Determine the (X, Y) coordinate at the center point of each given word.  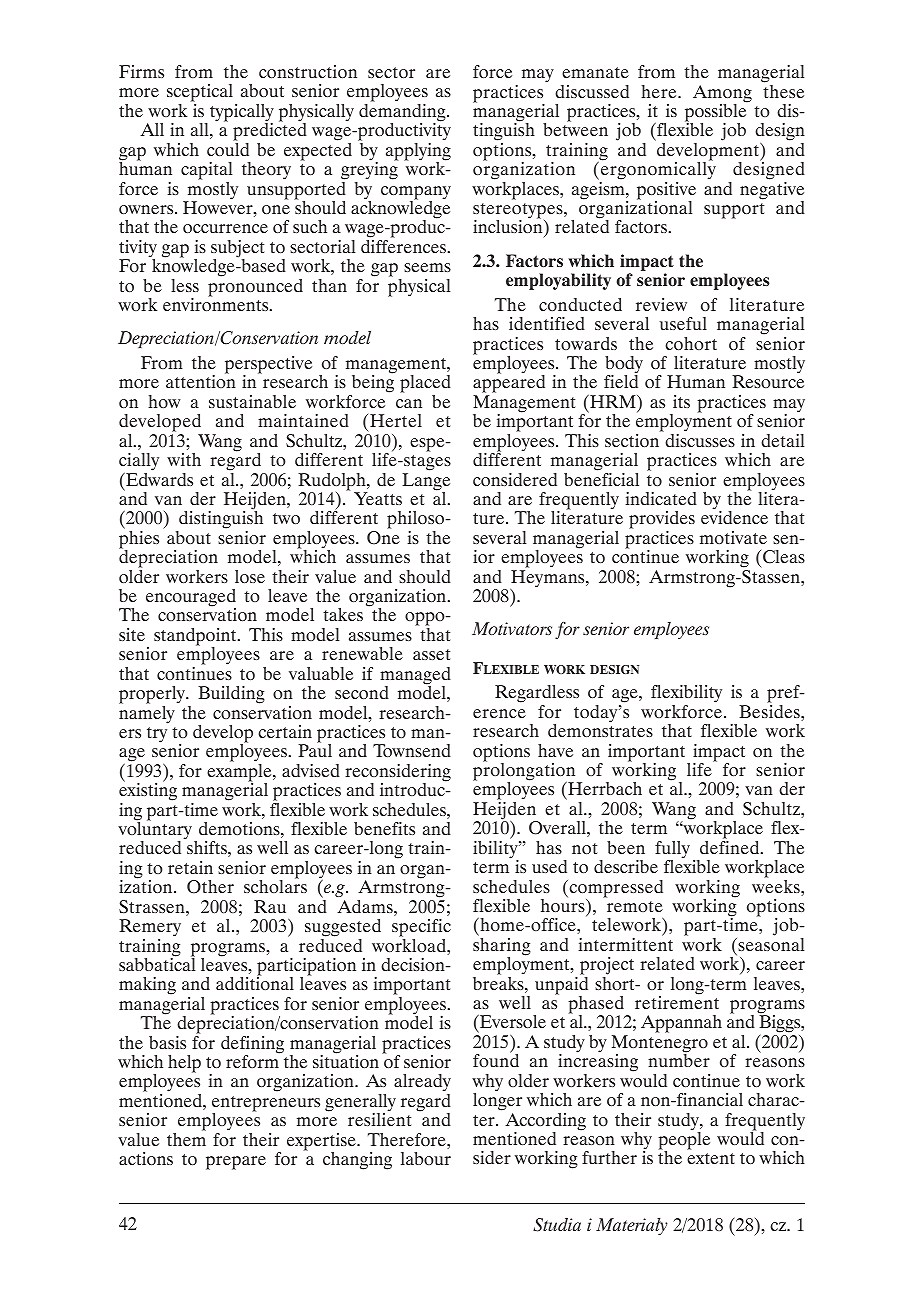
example (240, 774)
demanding (403, 114)
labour (426, 1158)
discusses (700, 440)
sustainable (252, 401)
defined (731, 847)
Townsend (412, 750)
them (186, 1139)
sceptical (200, 94)
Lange (426, 483)
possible (716, 113)
